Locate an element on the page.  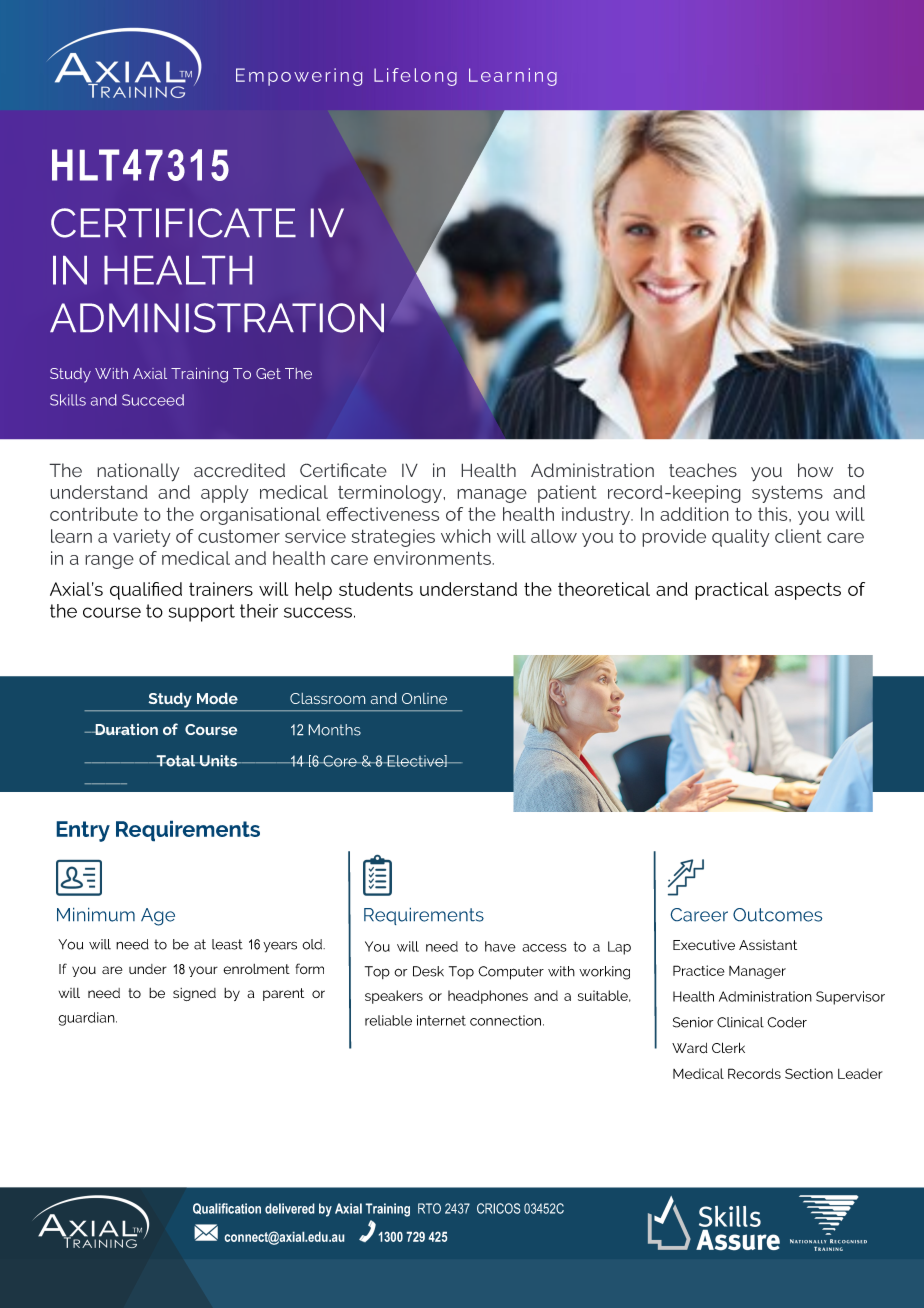
Minimum is located at coordinates (96, 914).
